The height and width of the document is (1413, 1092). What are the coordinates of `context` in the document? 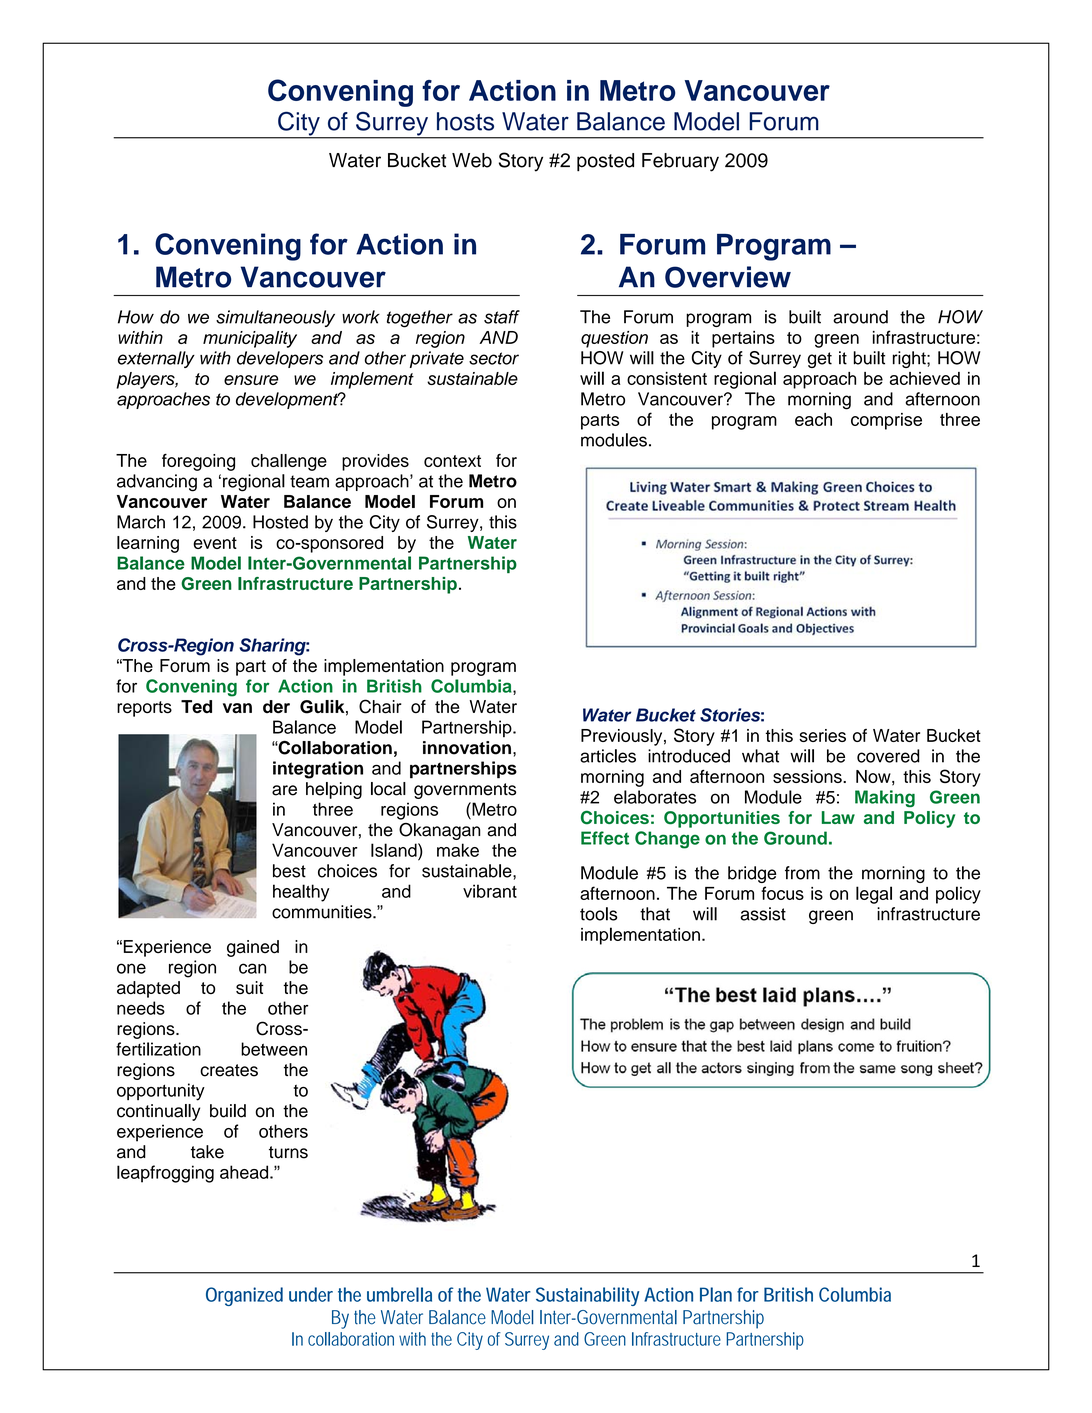 It's located at (452, 461).
